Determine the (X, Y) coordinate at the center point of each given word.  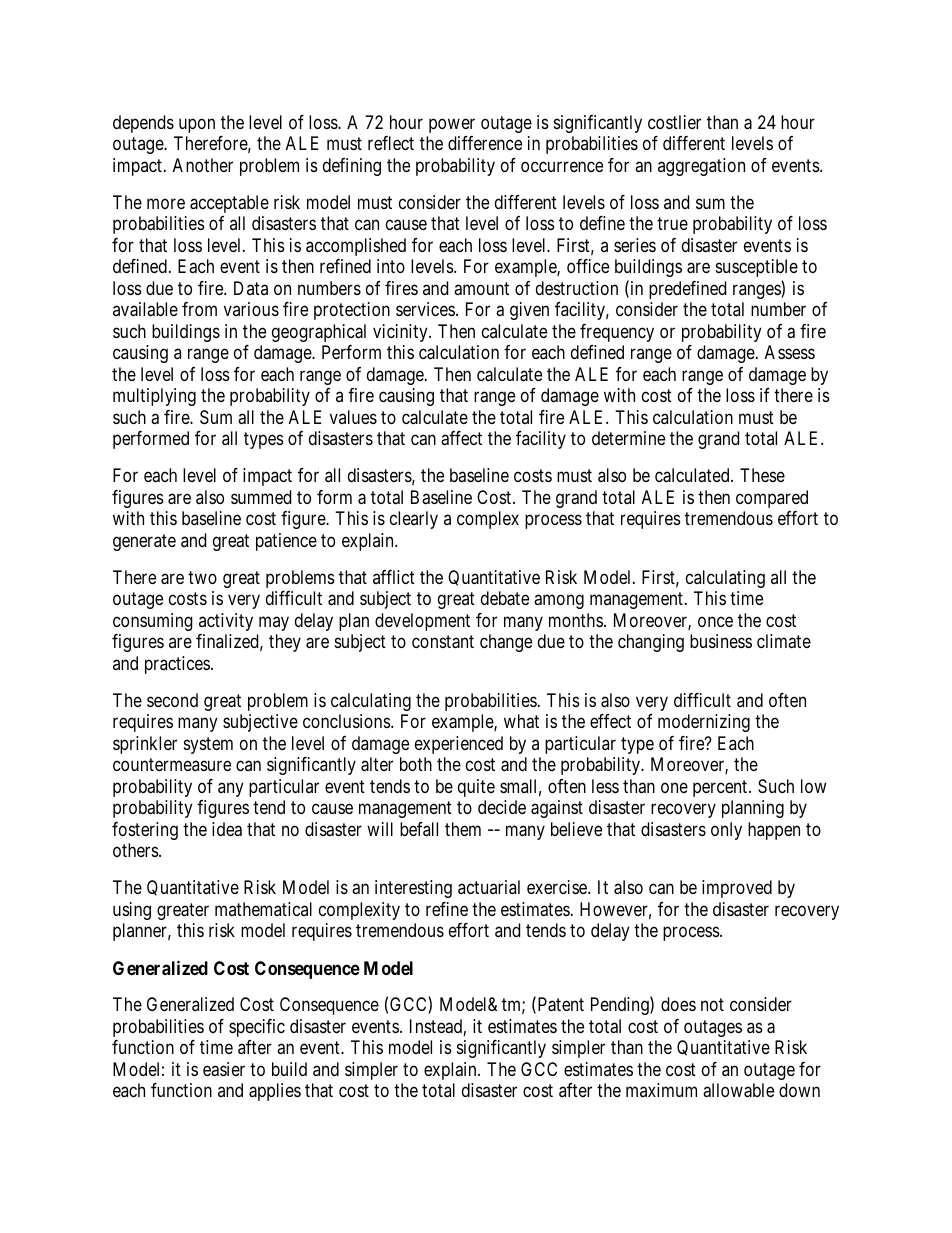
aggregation (701, 167)
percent (721, 788)
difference (485, 143)
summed (261, 497)
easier (224, 1069)
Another (203, 165)
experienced (459, 745)
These (762, 475)
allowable (738, 1090)
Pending (621, 1006)
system (208, 745)
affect (461, 438)
